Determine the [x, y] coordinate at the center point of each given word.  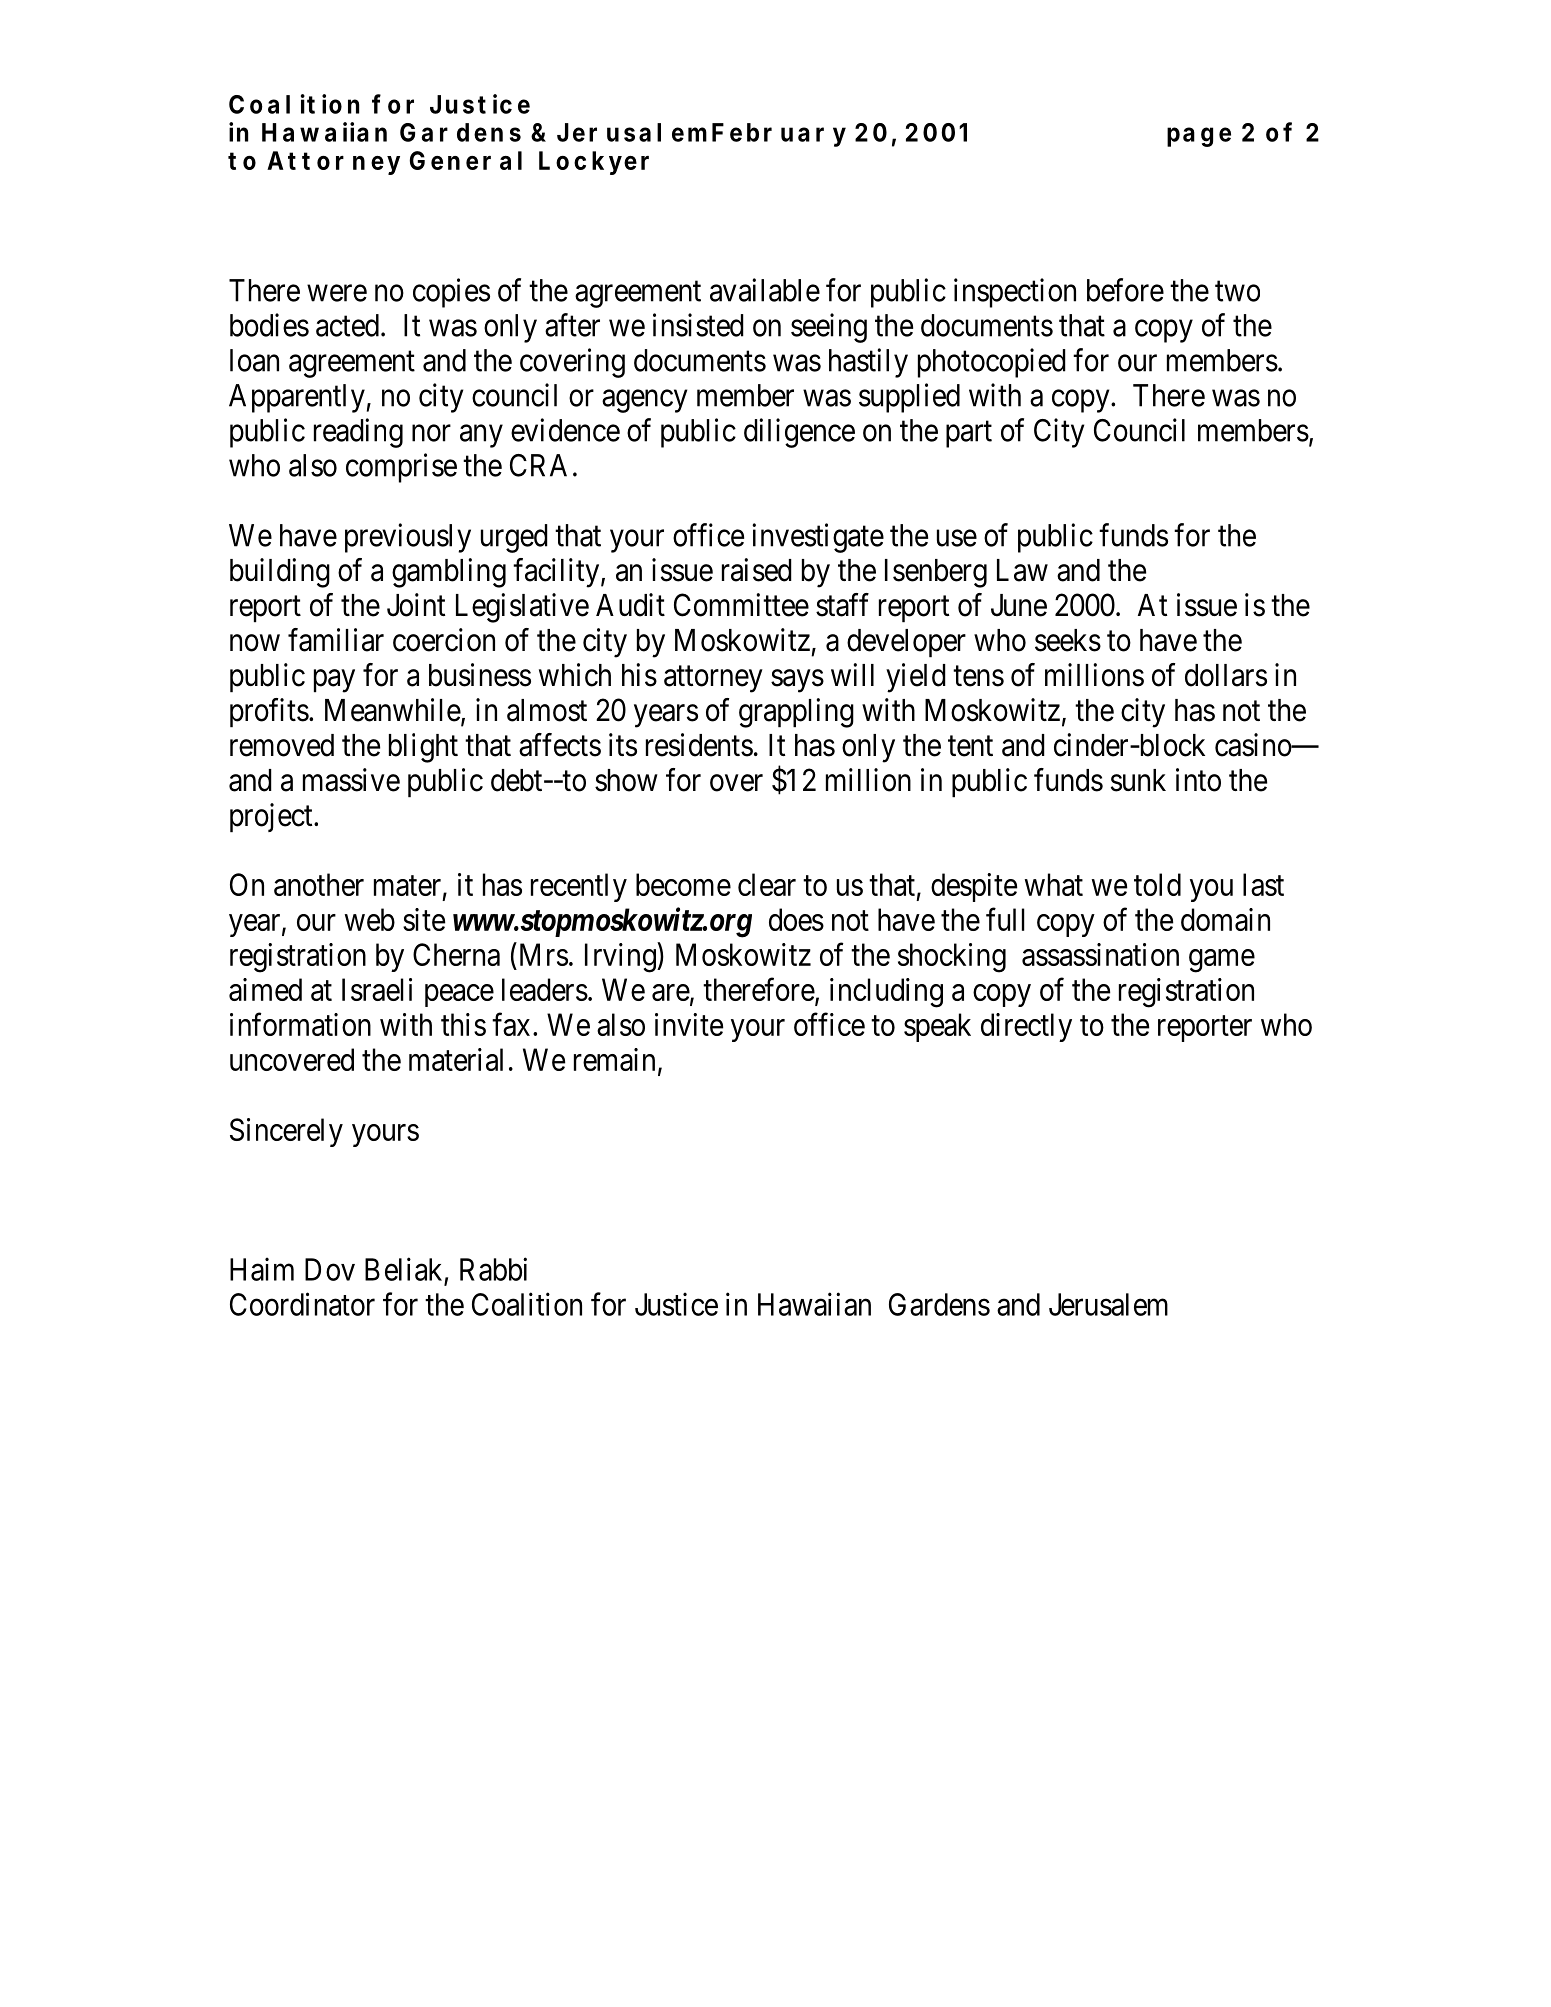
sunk [1138, 780]
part [969, 434]
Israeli [377, 989]
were [337, 293]
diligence [799, 433]
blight [423, 748]
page [1199, 137]
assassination [1100, 954]
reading [358, 433]
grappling [796, 713]
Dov [330, 1269]
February [779, 135]
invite [689, 1024]
